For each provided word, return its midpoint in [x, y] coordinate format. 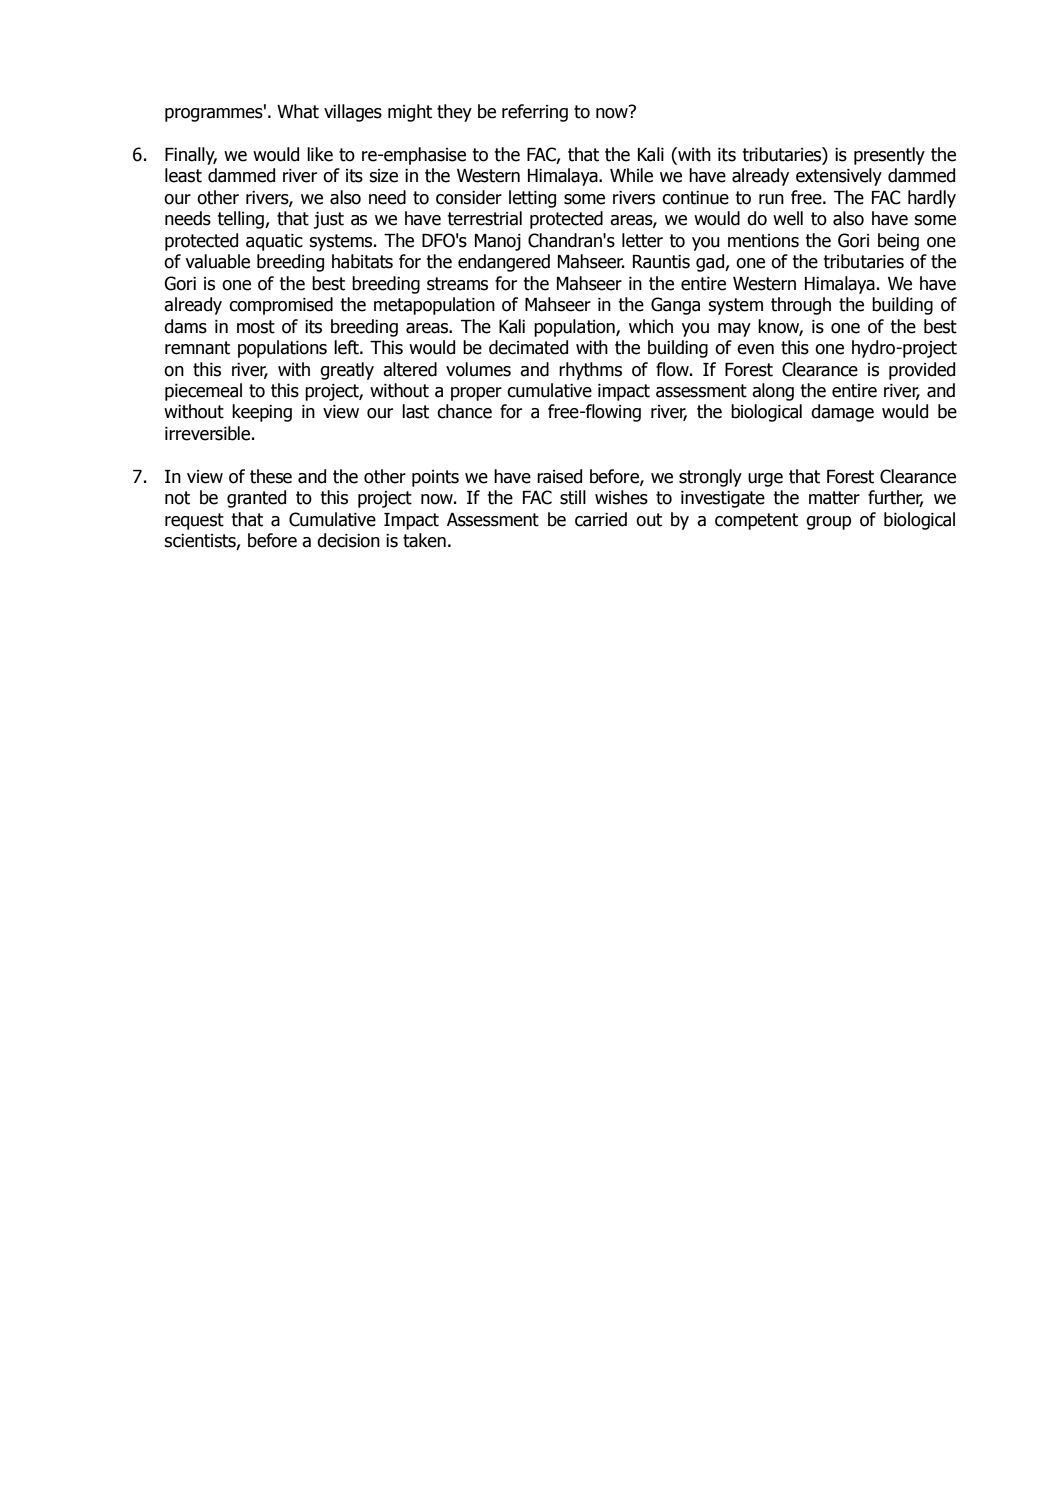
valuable [217, 261]
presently [889, 156]
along [773, 392]
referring [535, 113]
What [298, 111]
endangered [504, 263]
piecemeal [203, 392]
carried [601, 519]
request [194, 521]
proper [476, 394]
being [898, 242]
